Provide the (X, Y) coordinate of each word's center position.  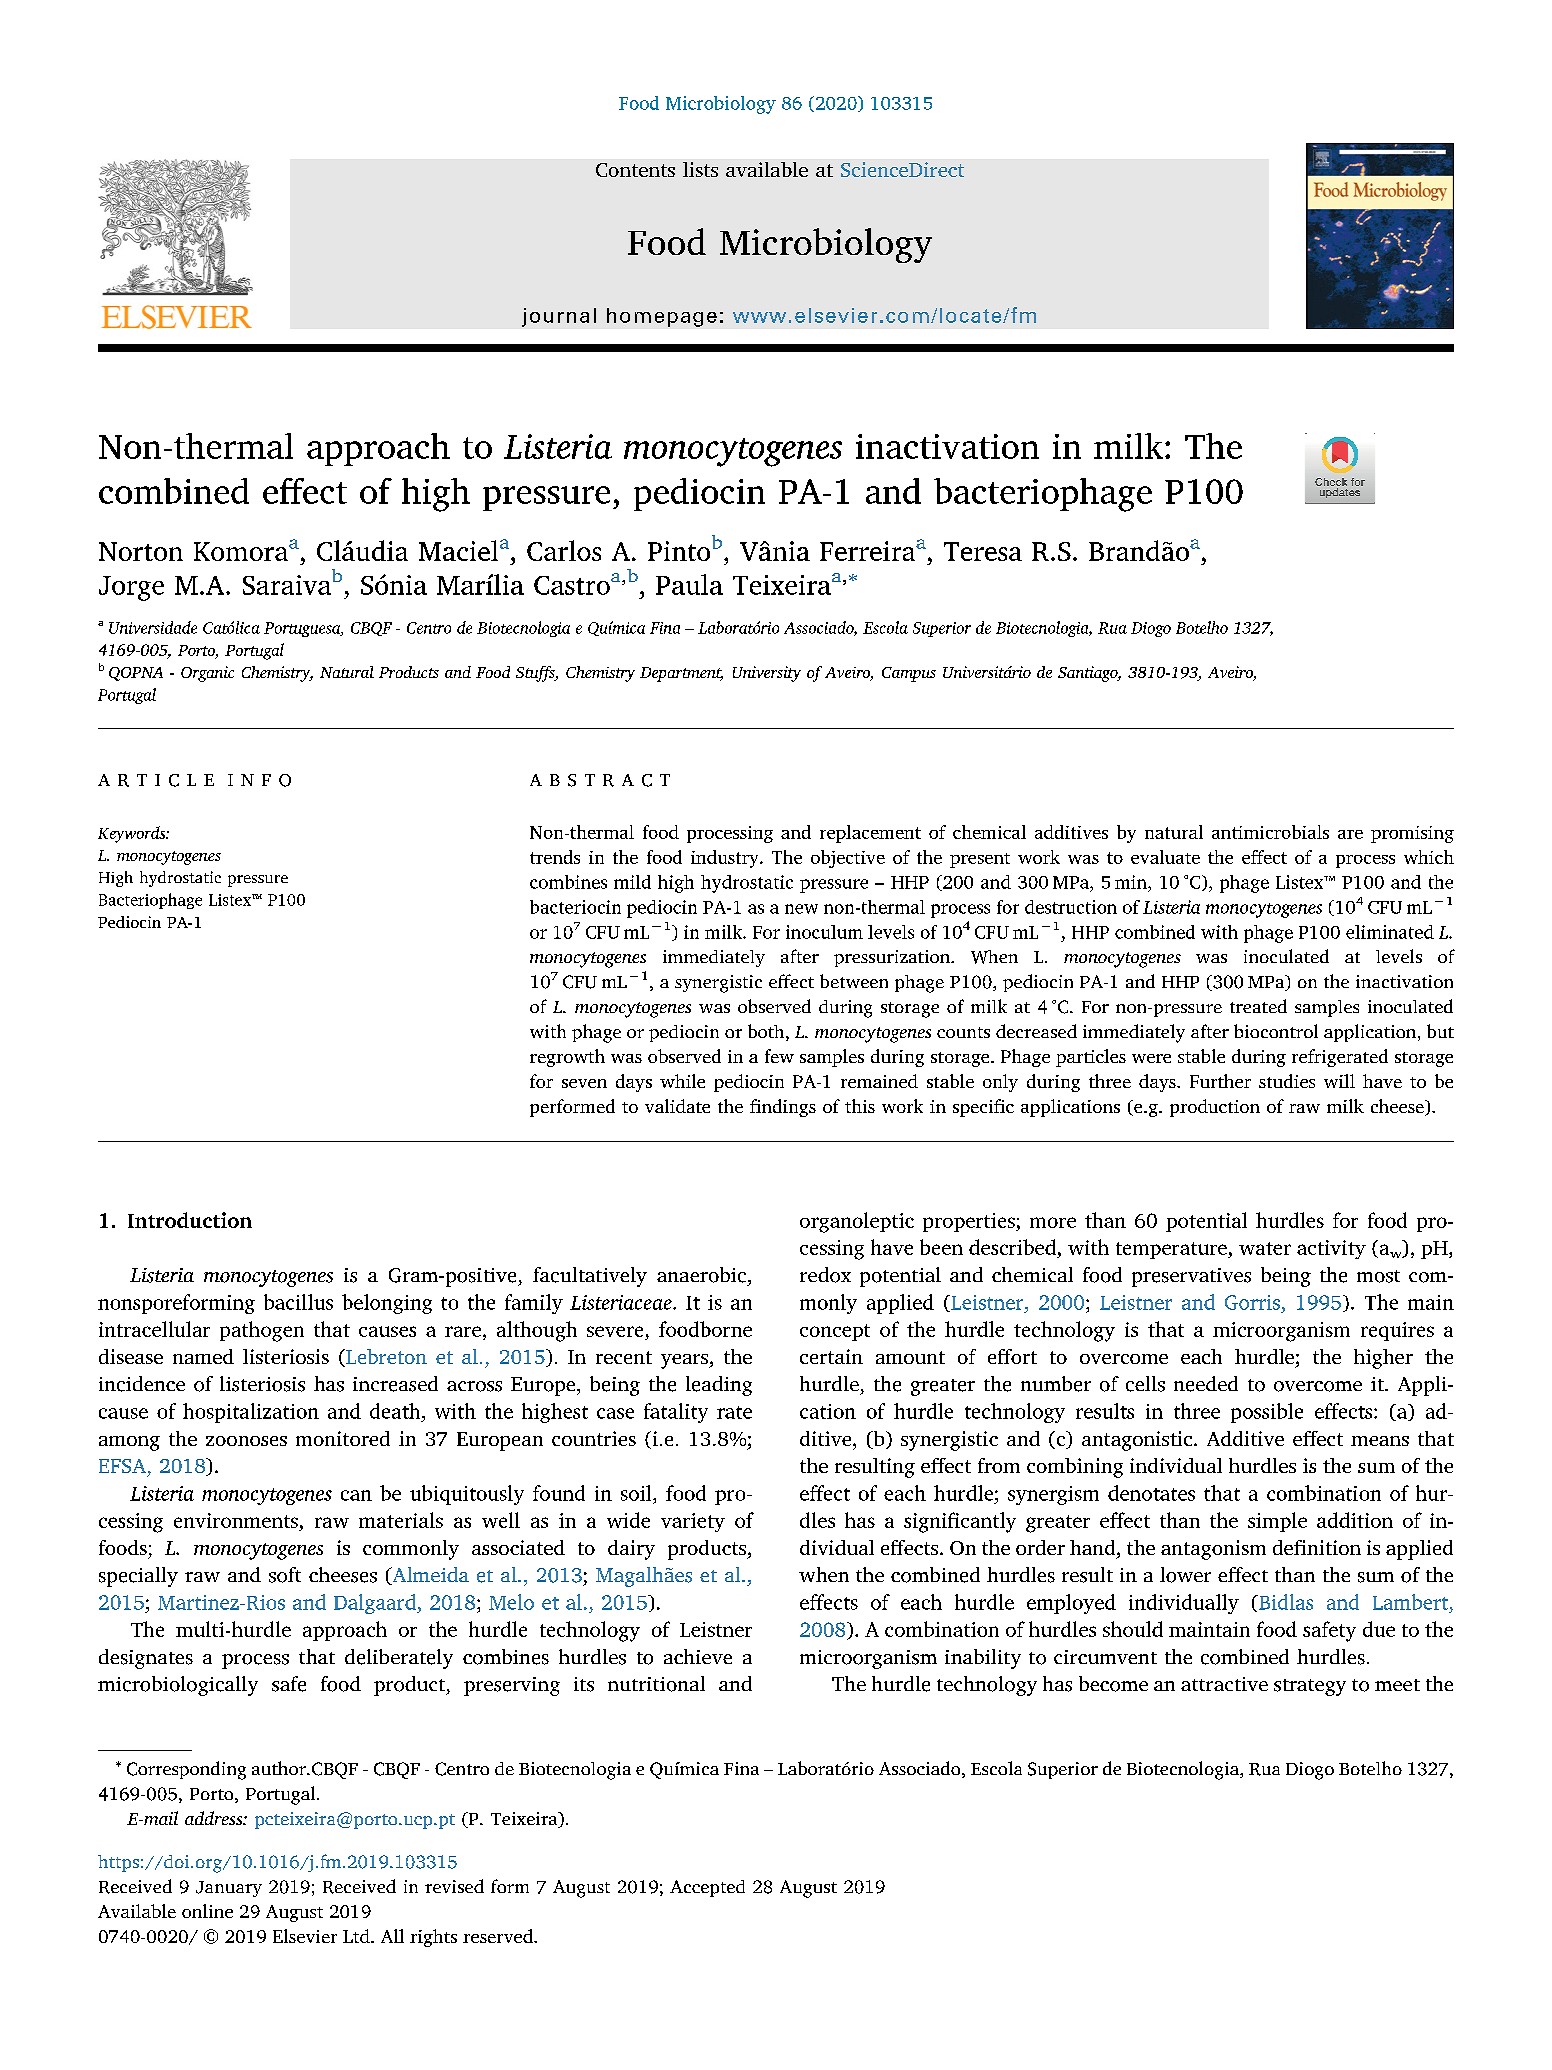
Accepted (707, 1888)
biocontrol (1276, 1031)
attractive (1224, 1684)
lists (700, 169)
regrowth (567, 1058)
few (779, 1056)
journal (559, 317)
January (229, 1889)
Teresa (983, 551)
